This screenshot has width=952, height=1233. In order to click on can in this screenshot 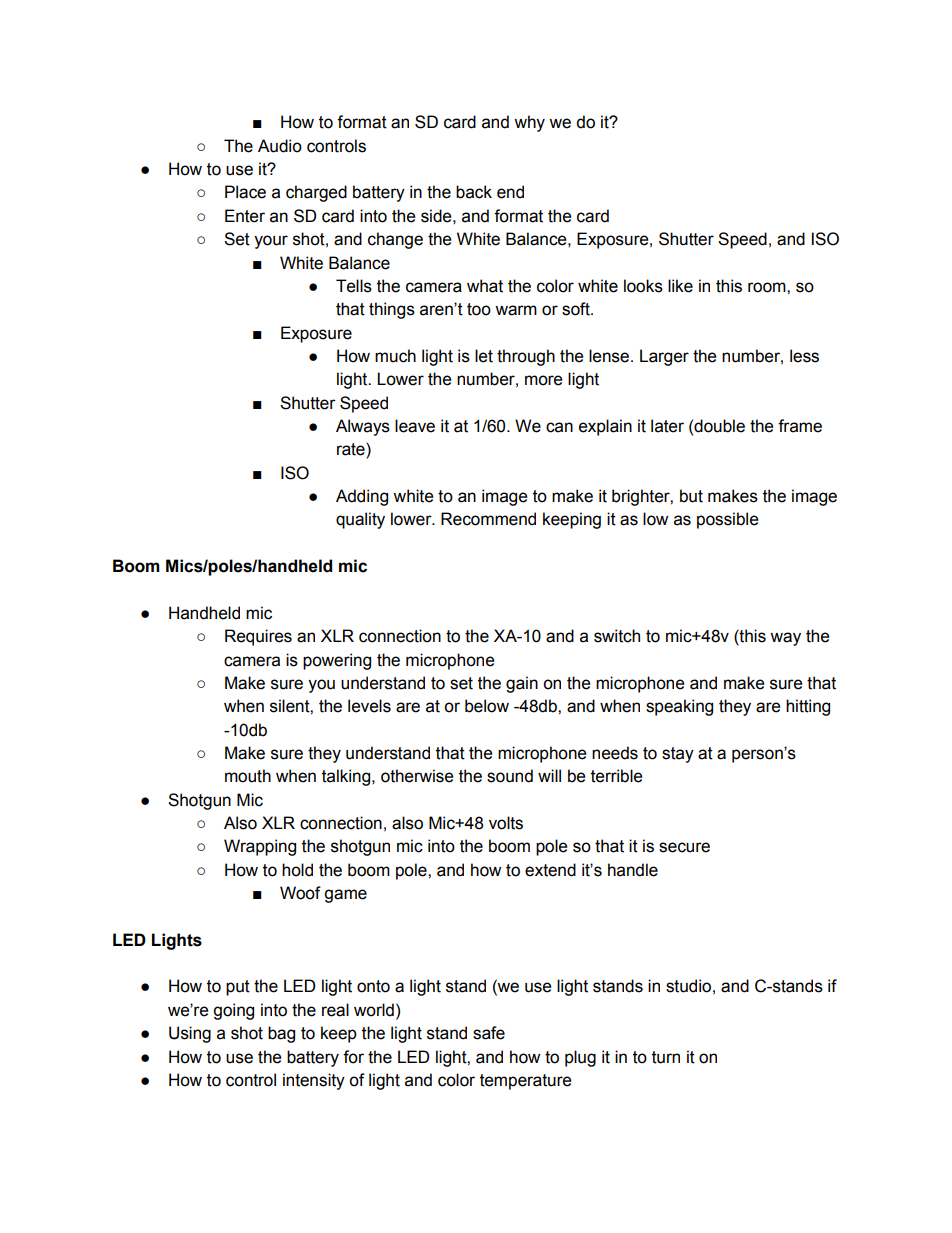, I will do `click(559, 427)`.
